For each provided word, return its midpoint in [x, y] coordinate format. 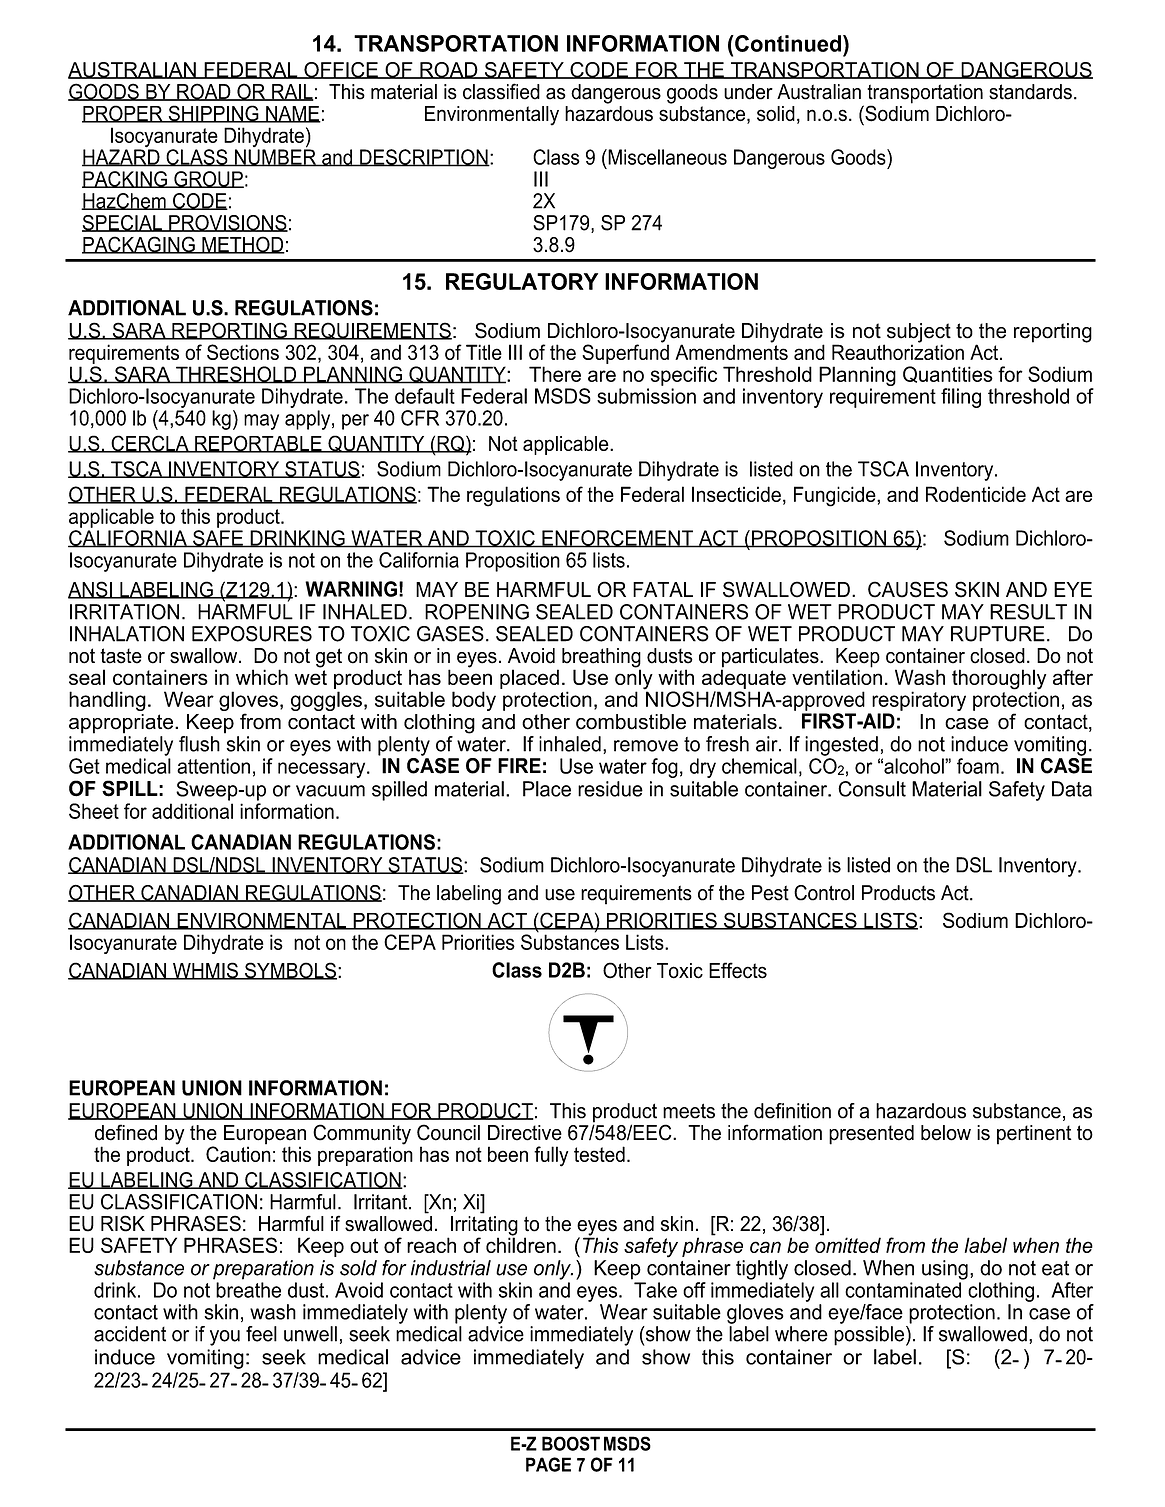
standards [1030, 92]
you [225, 1338]
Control [824, 893]
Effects [738, 970]
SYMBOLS [290, 971]
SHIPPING [213, 114]
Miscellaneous [666, 157]
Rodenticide [976, 494]
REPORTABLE [258, 444]
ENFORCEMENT [618, 539]
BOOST [571, 1443]
